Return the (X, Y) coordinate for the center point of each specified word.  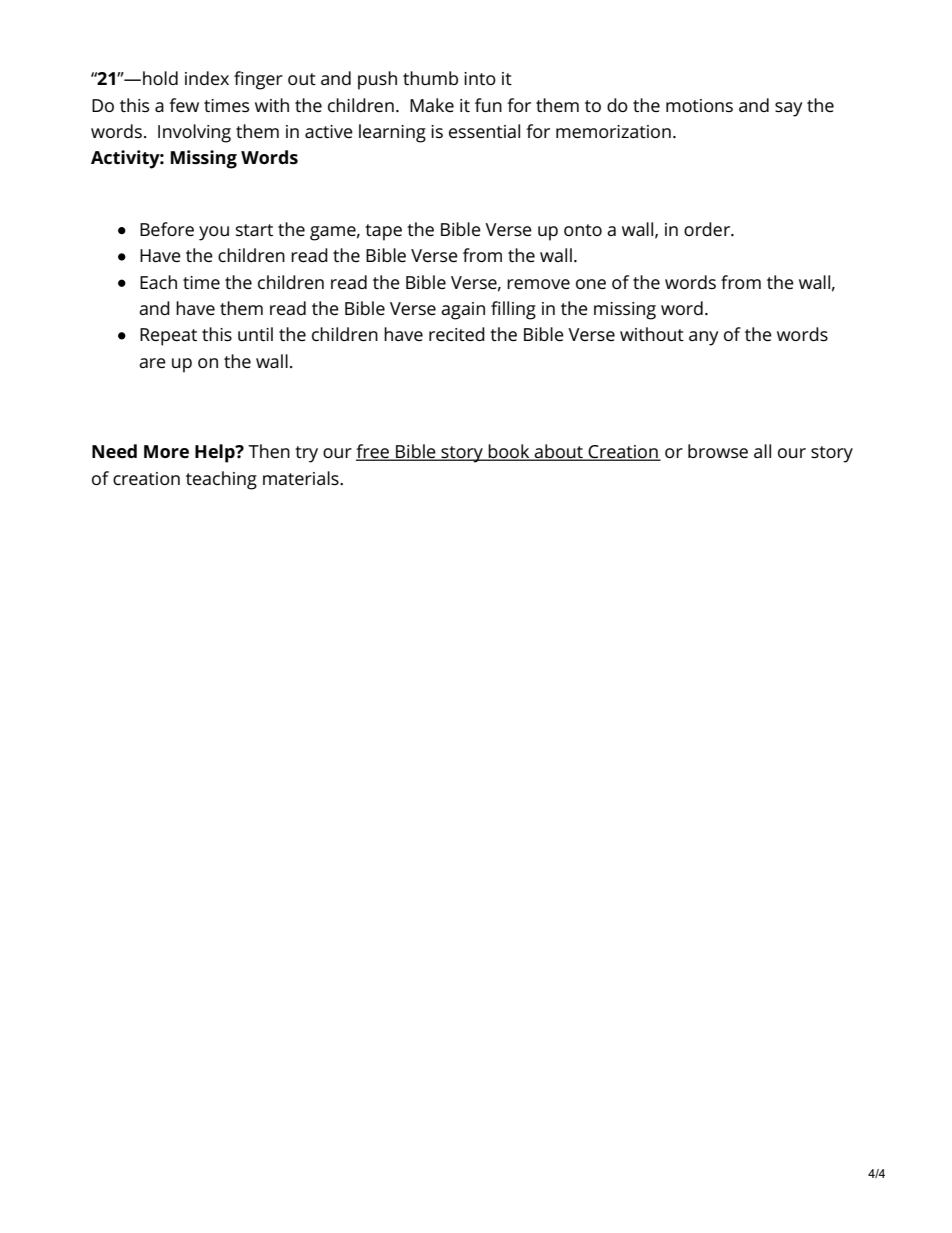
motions (699, 105)
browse (718, 451)
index (207, 78)
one (591, 284)
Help (216, 453)
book (509, 452)
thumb (430, 78)
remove (538, 284)
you (214, 233)
